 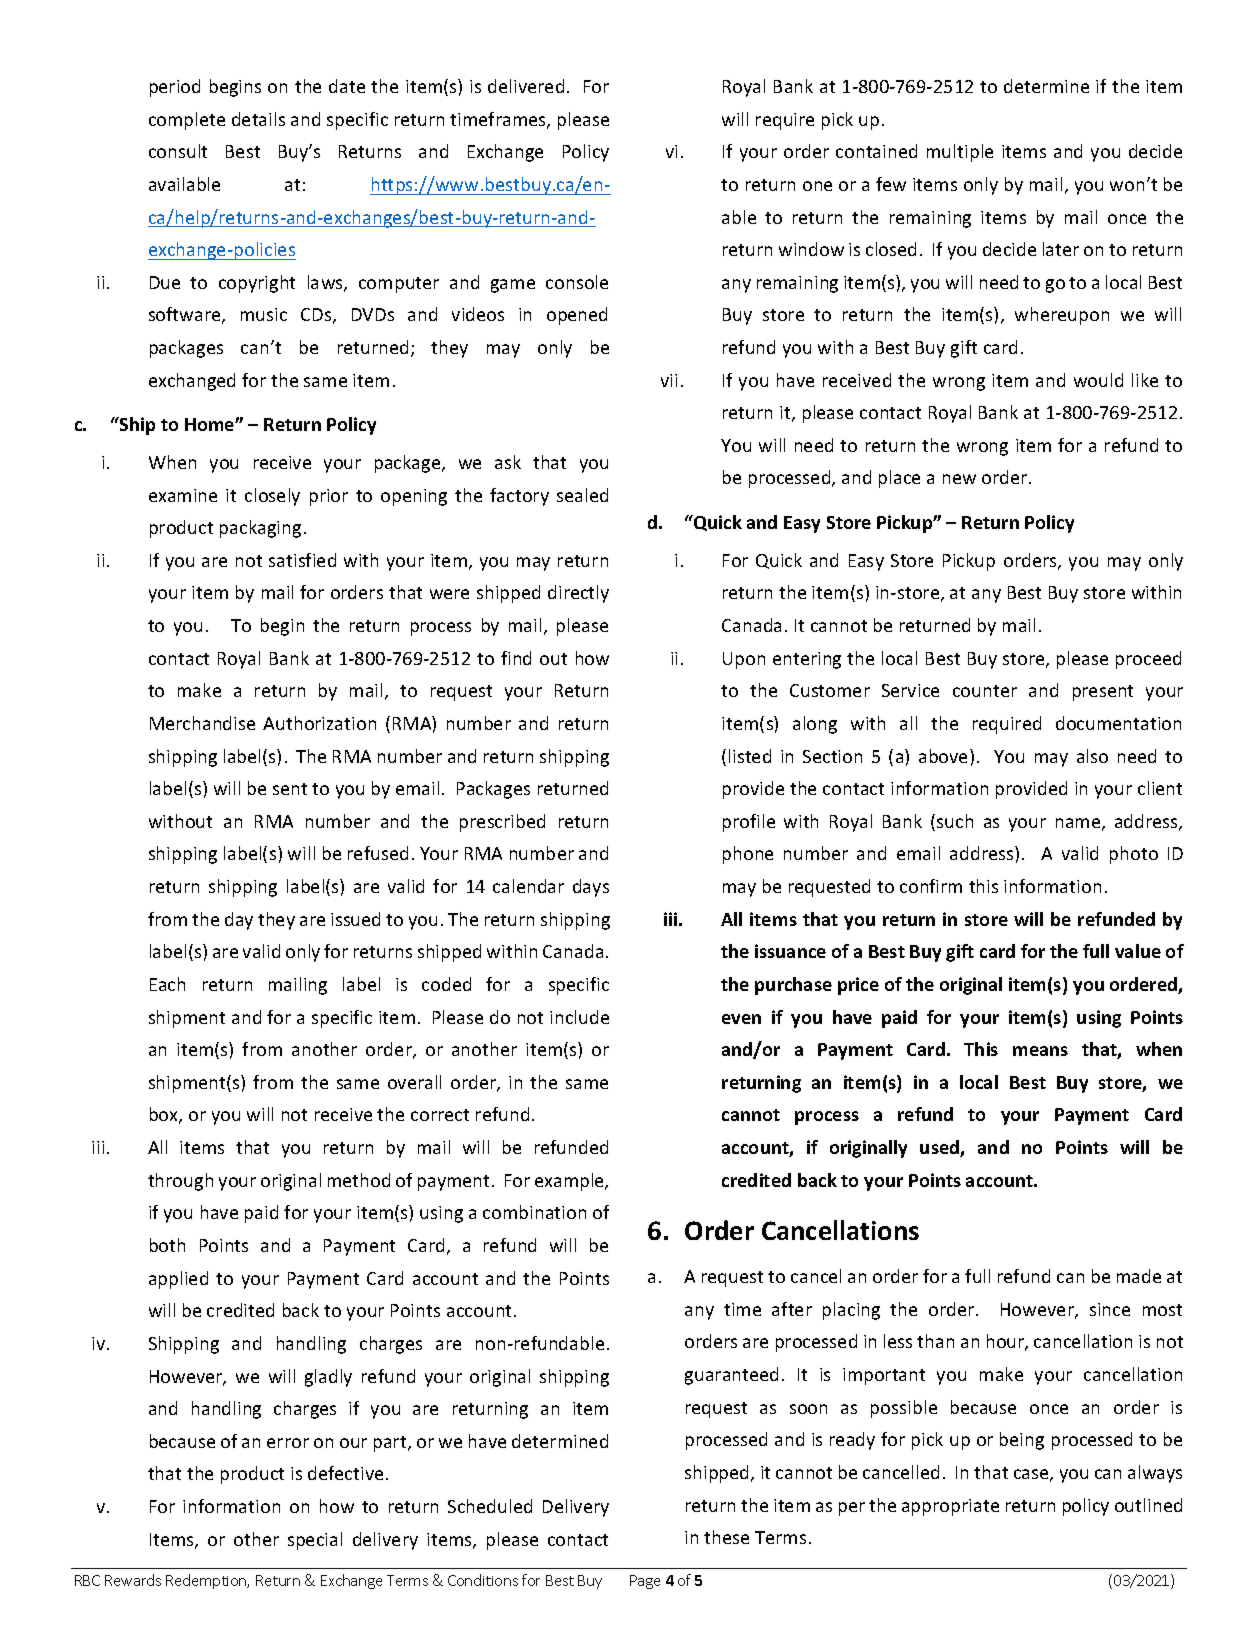 What do you see at coordinates (960, 153) in the screenshot?
I see `multiple` at bounding box center [960, 153].
